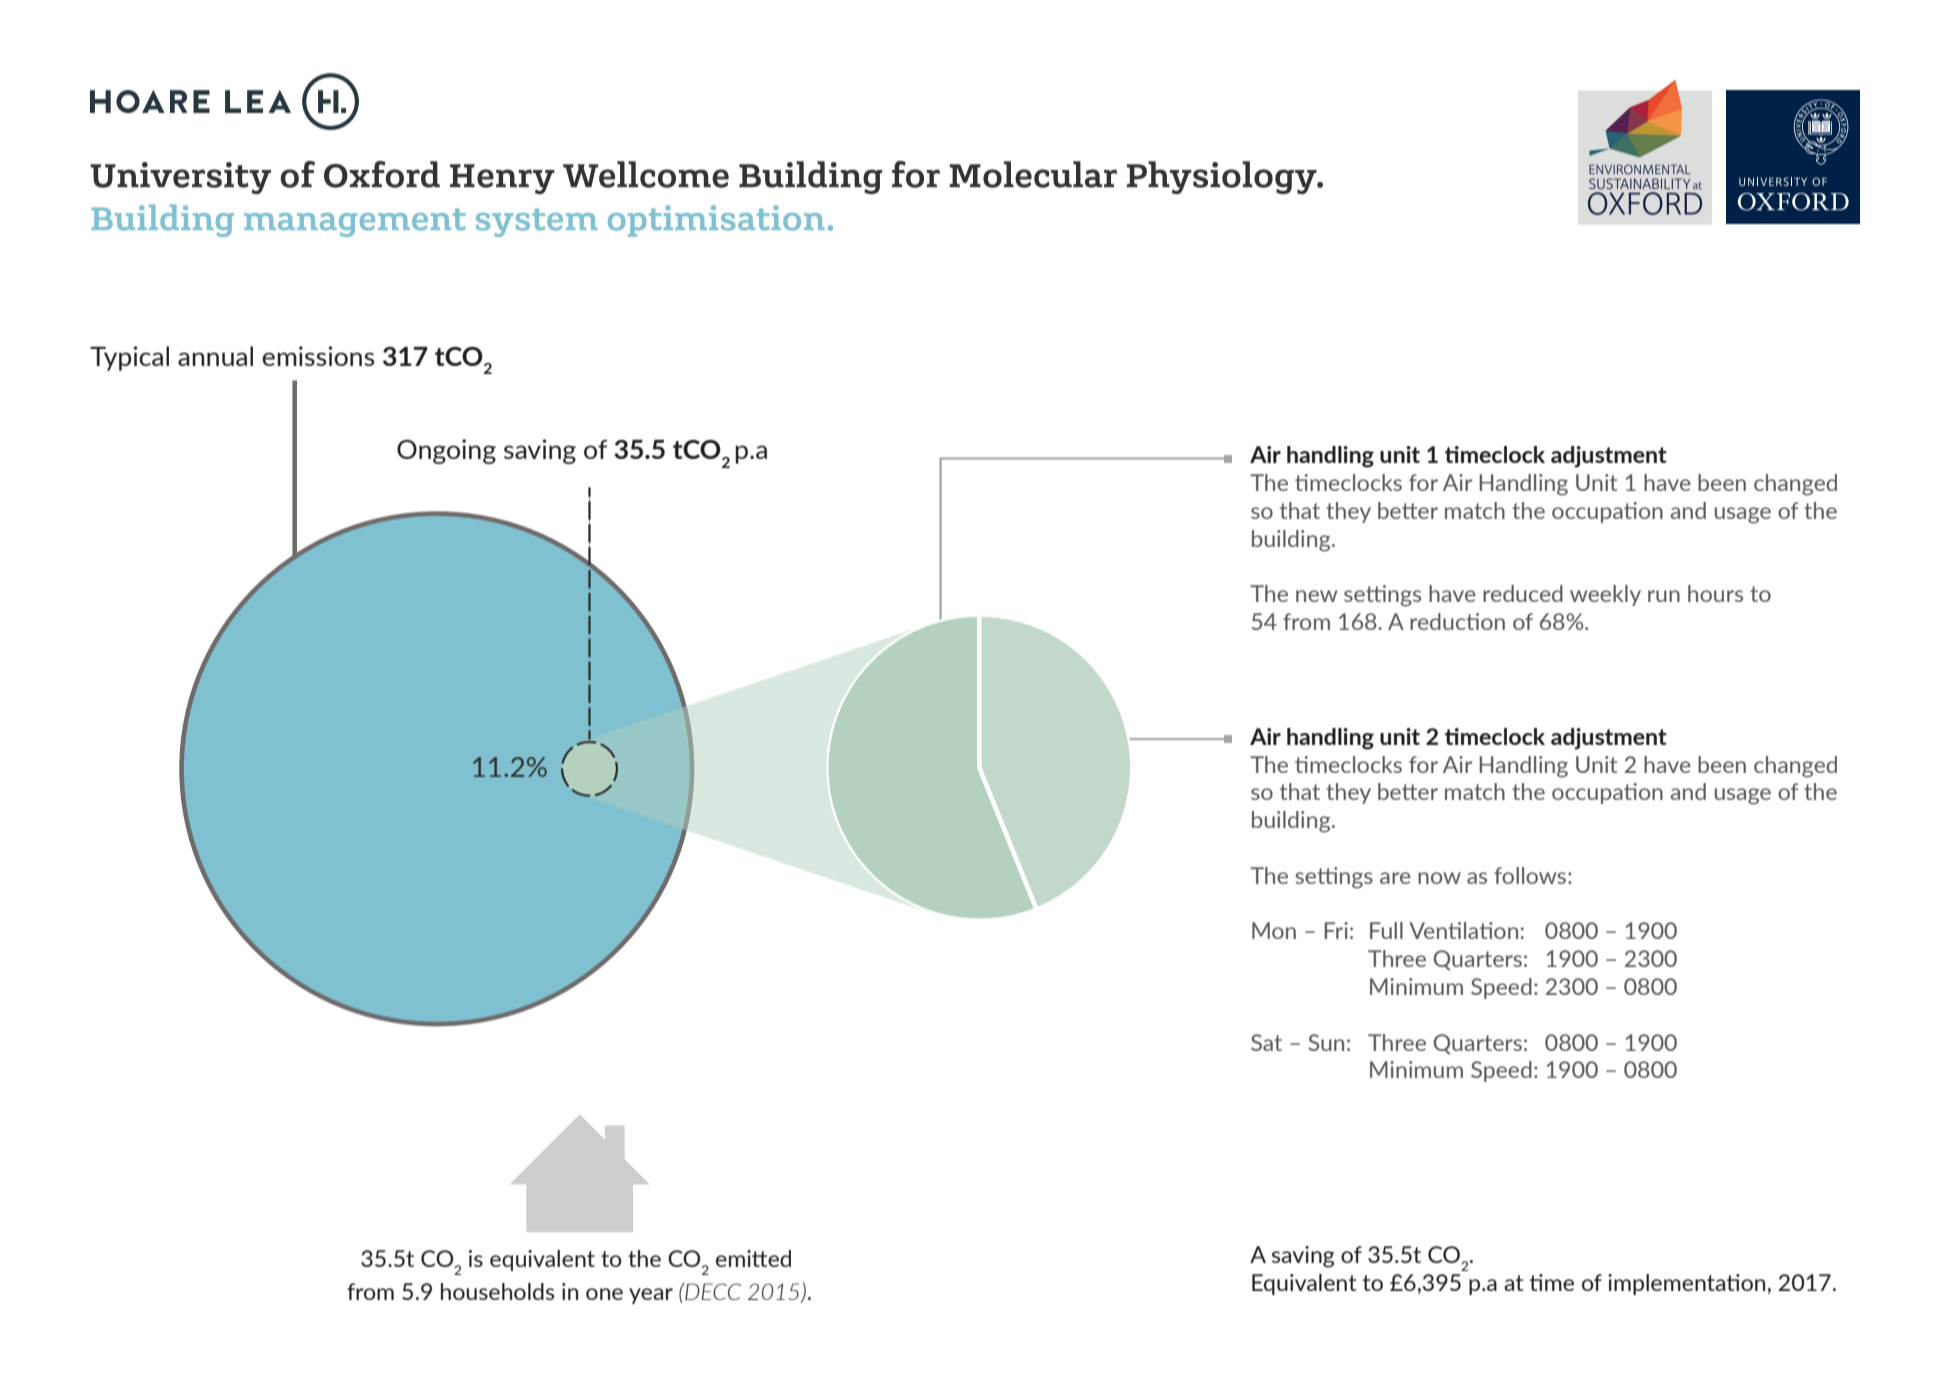  I want to click on Ongoing, so click(446, 451).
